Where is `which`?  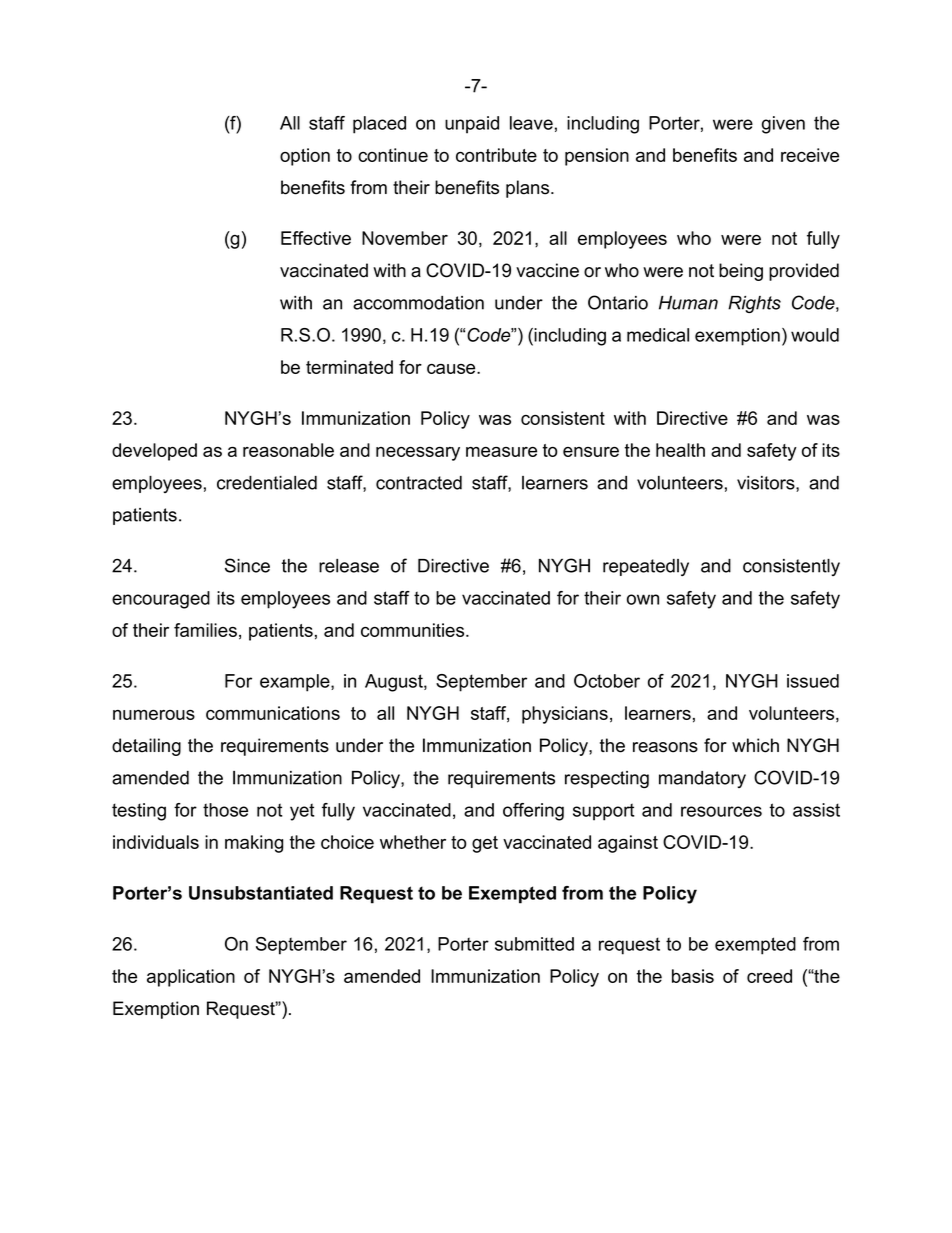
which is located at coordinates (755, 745).
